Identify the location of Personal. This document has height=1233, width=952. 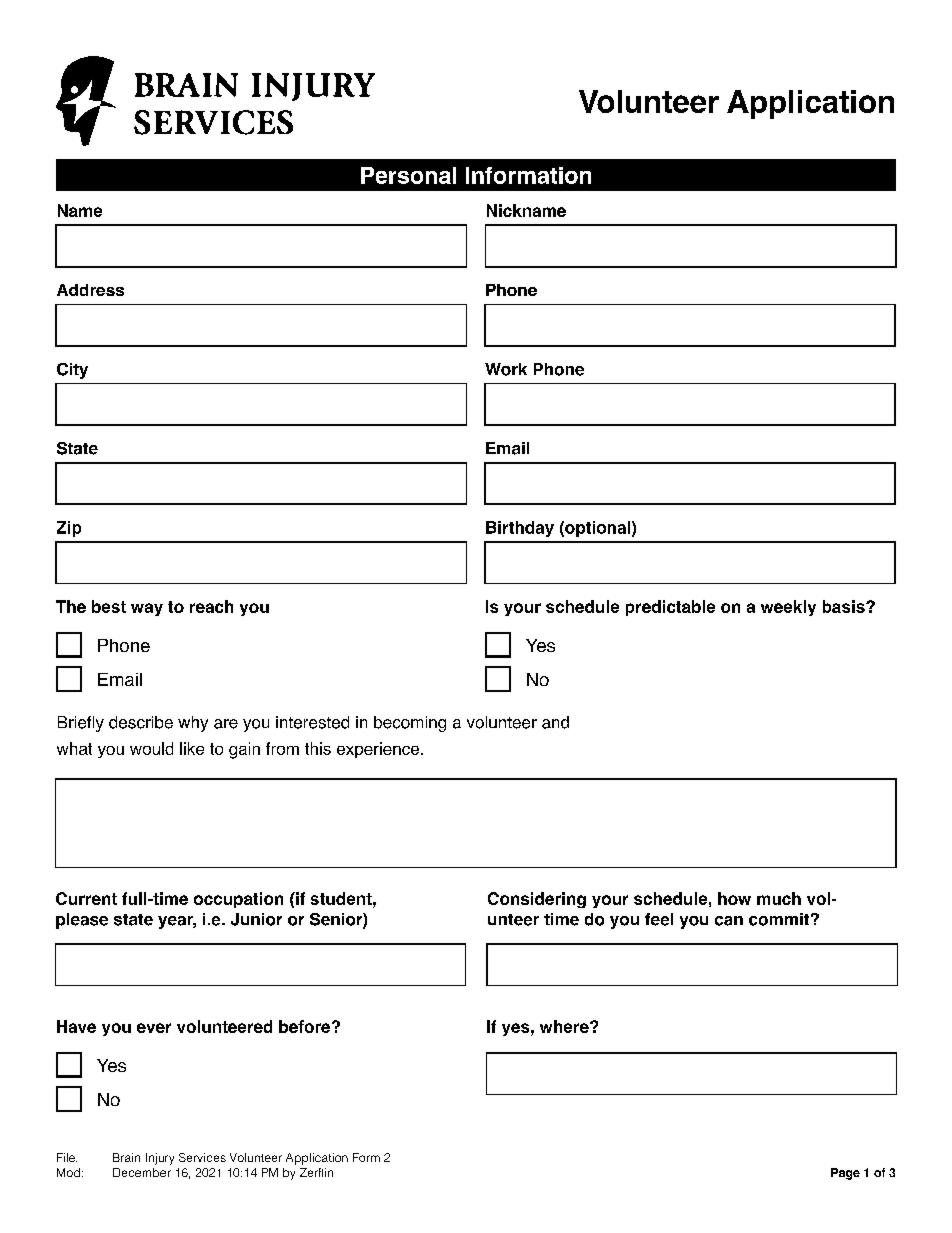
(408, 175).
